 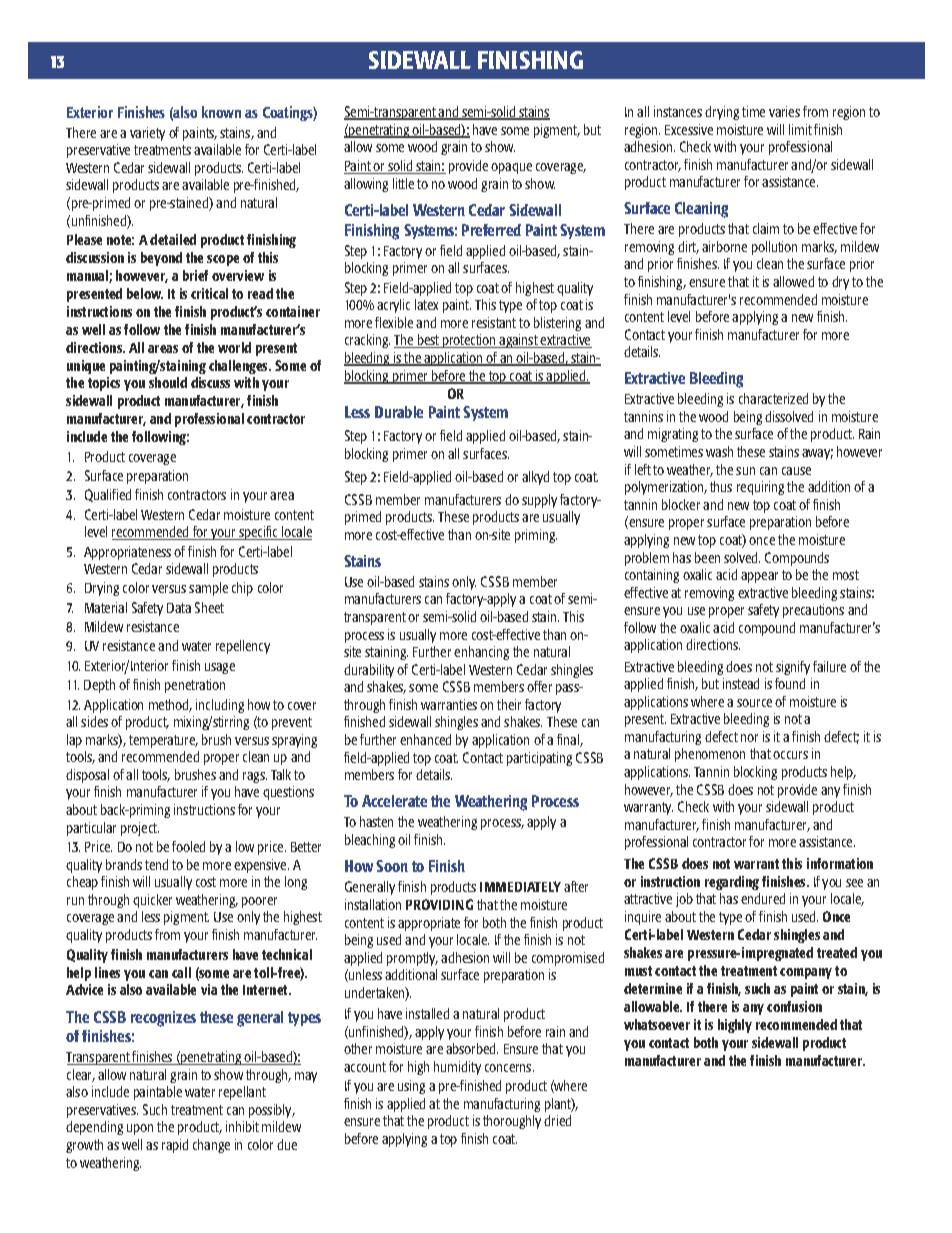 I want to click on should, so click(x=168, y=382).
